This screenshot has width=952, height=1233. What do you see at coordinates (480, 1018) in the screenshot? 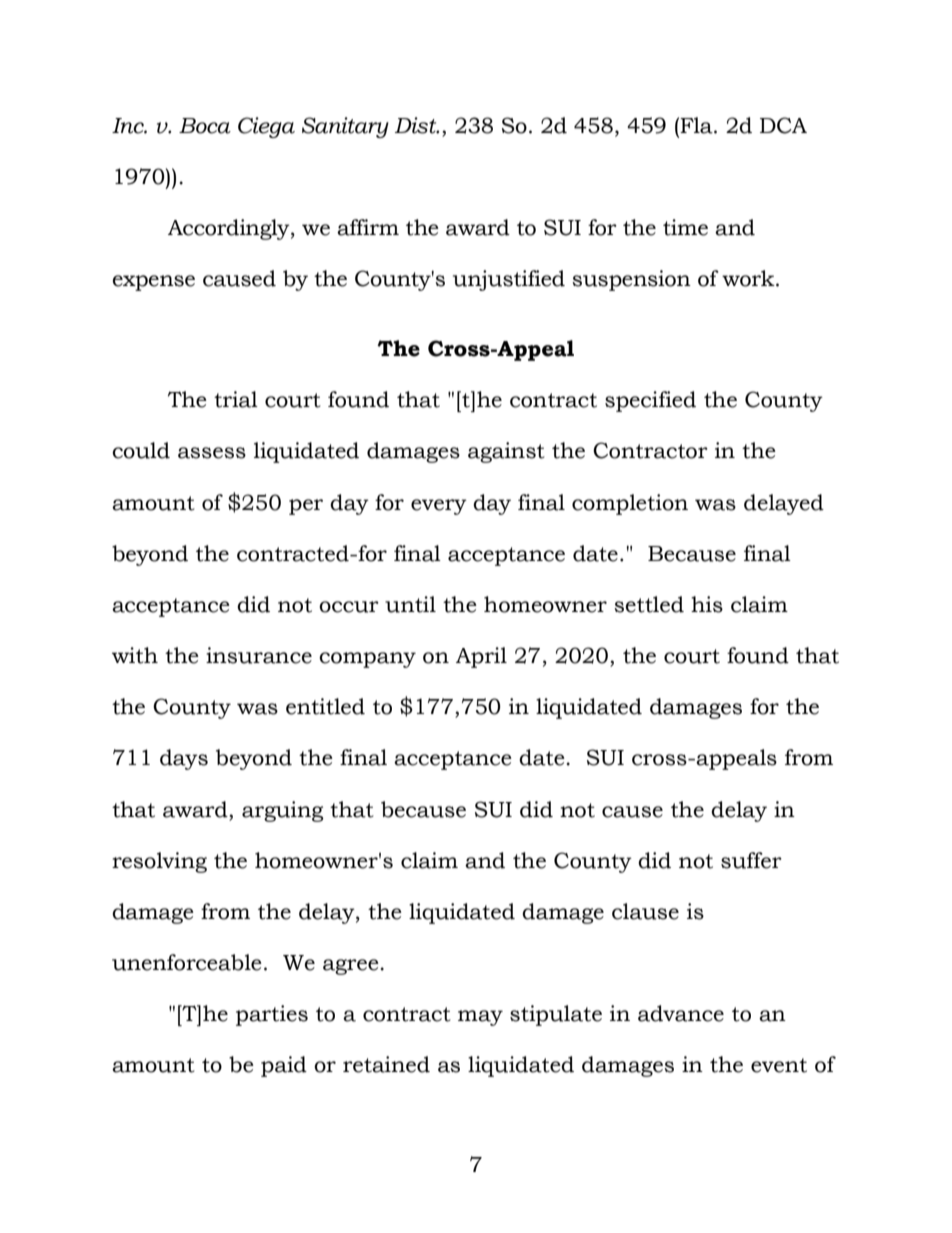
I see `may` at bounding box center [480, 1018].
